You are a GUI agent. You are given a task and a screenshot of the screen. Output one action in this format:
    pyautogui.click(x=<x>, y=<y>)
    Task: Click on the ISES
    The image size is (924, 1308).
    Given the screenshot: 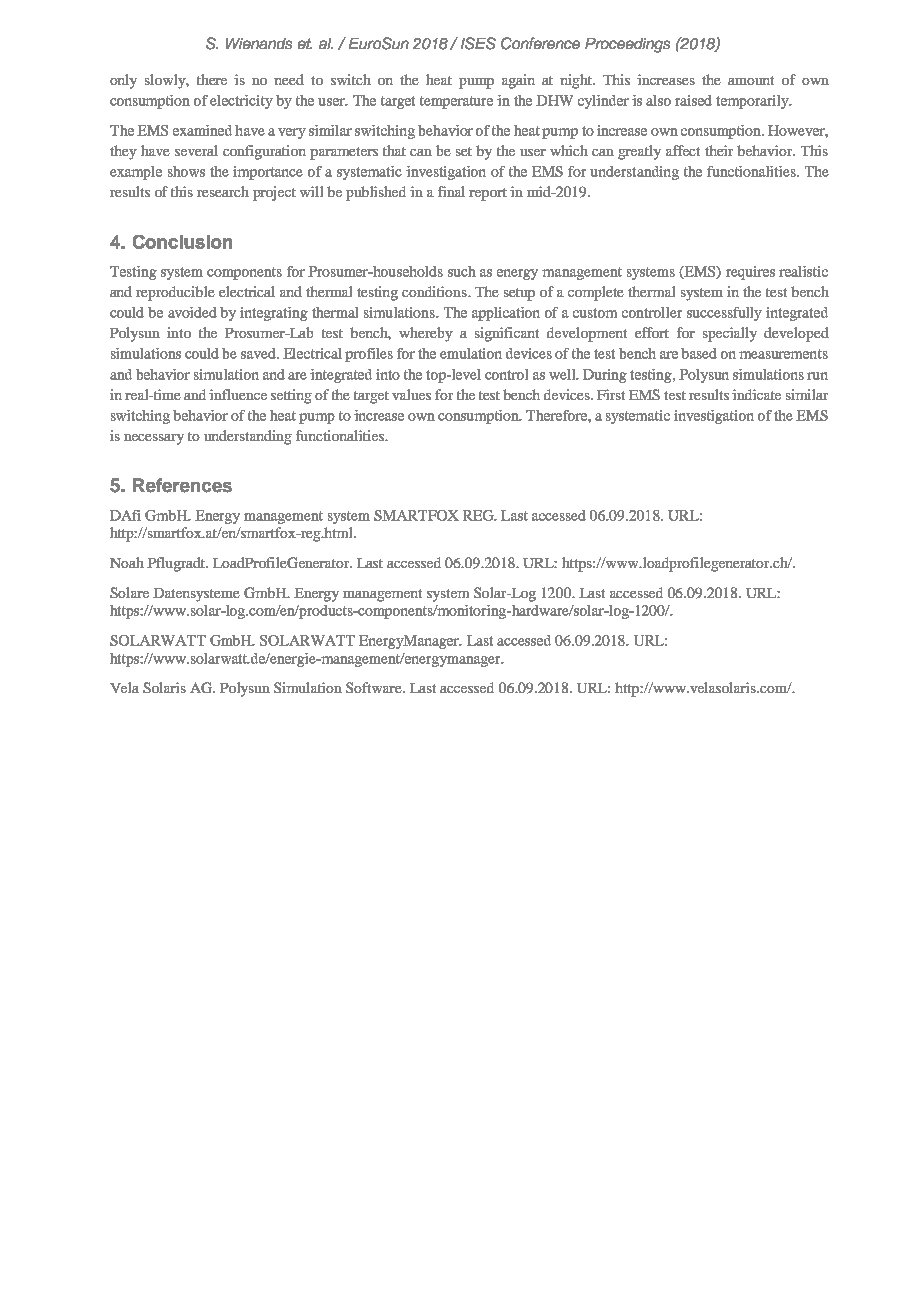 What is the action you would take?
    pyautogui.click(x=478, y=43)
